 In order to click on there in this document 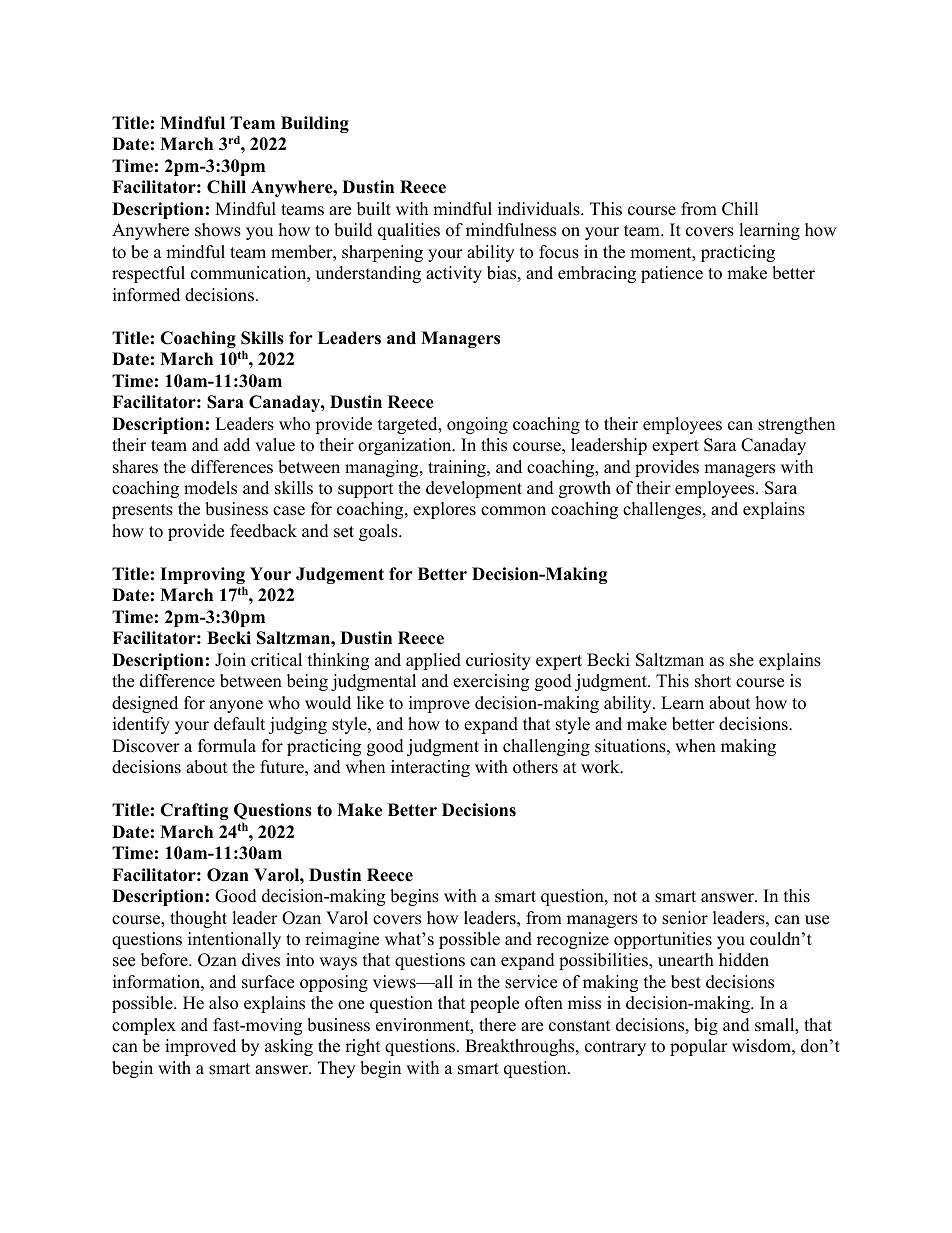, I will do `click(497, 1025)`.
